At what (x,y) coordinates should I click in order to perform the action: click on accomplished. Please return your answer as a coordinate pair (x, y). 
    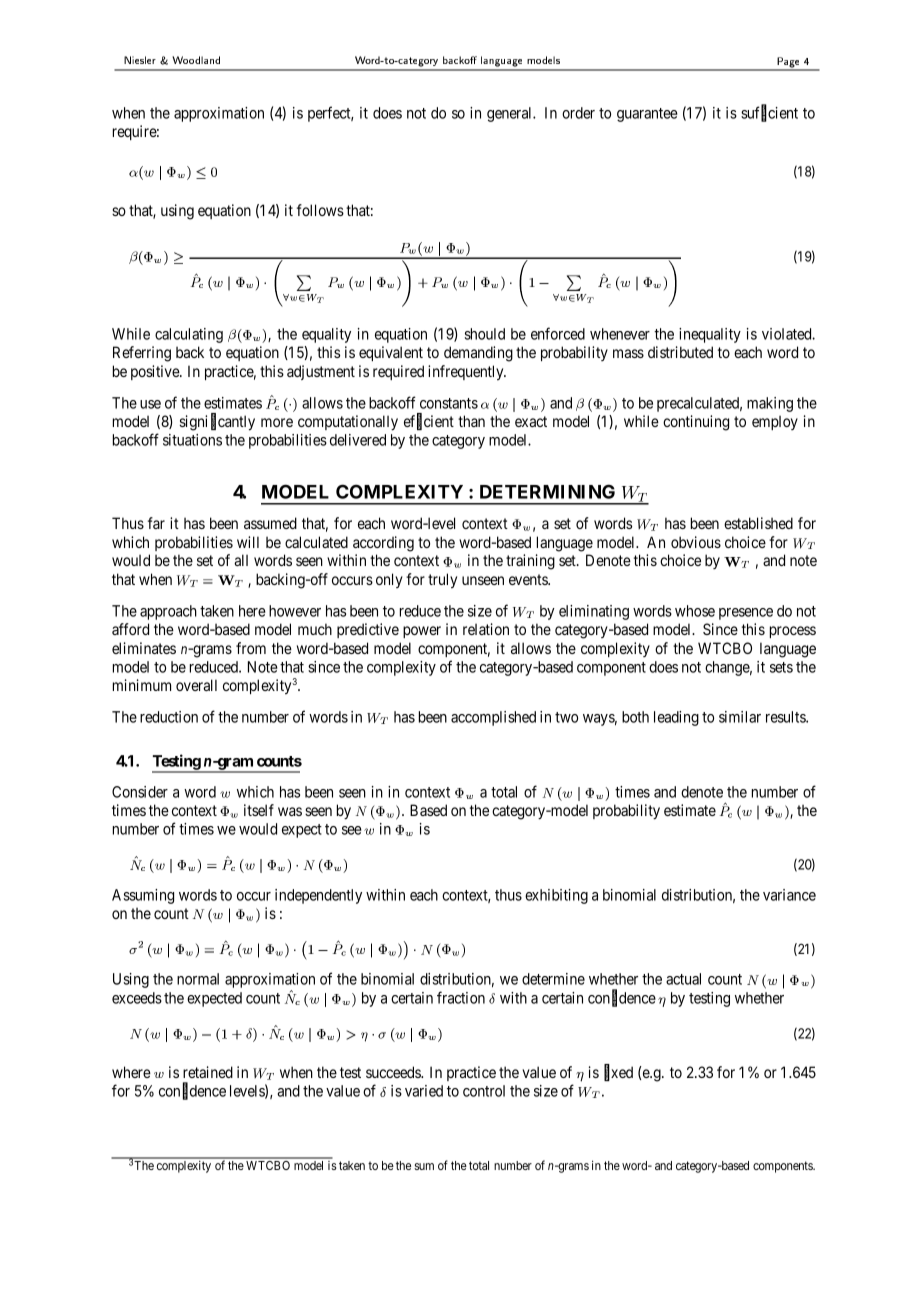
    Looking at the image, I should click on (493, 718).
